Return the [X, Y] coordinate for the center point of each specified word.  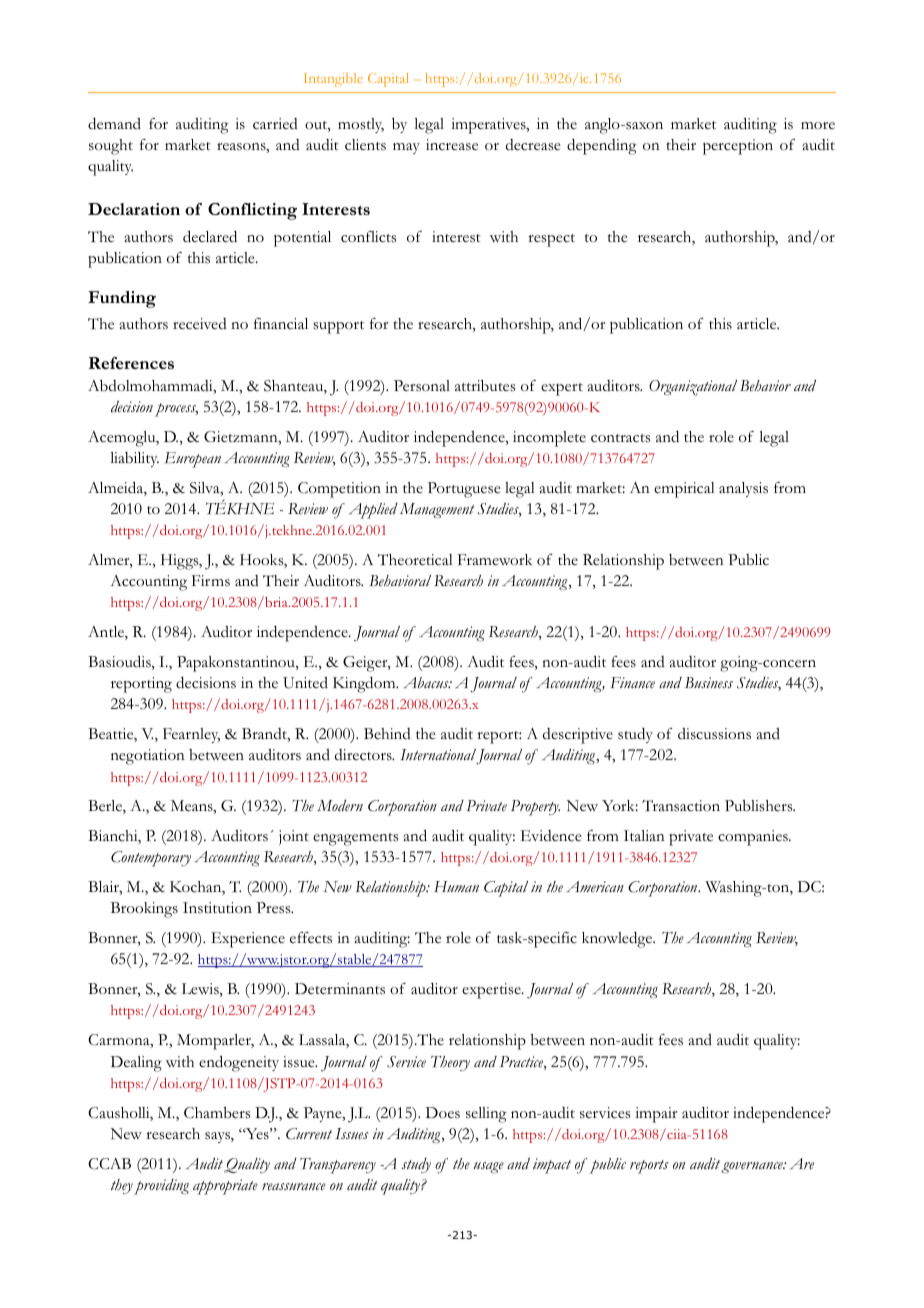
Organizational [693, 388]
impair [656, 1115]
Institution [217, 908]
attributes [485, 386]
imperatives [489, 126]
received [200, 324]
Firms [211, 581]
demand [114, 124]
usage [488, 1168]
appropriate [225, 1187]
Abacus [427, 682]
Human [456, 886]
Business [709, 683]
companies [754, 838]
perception [738, 147]
